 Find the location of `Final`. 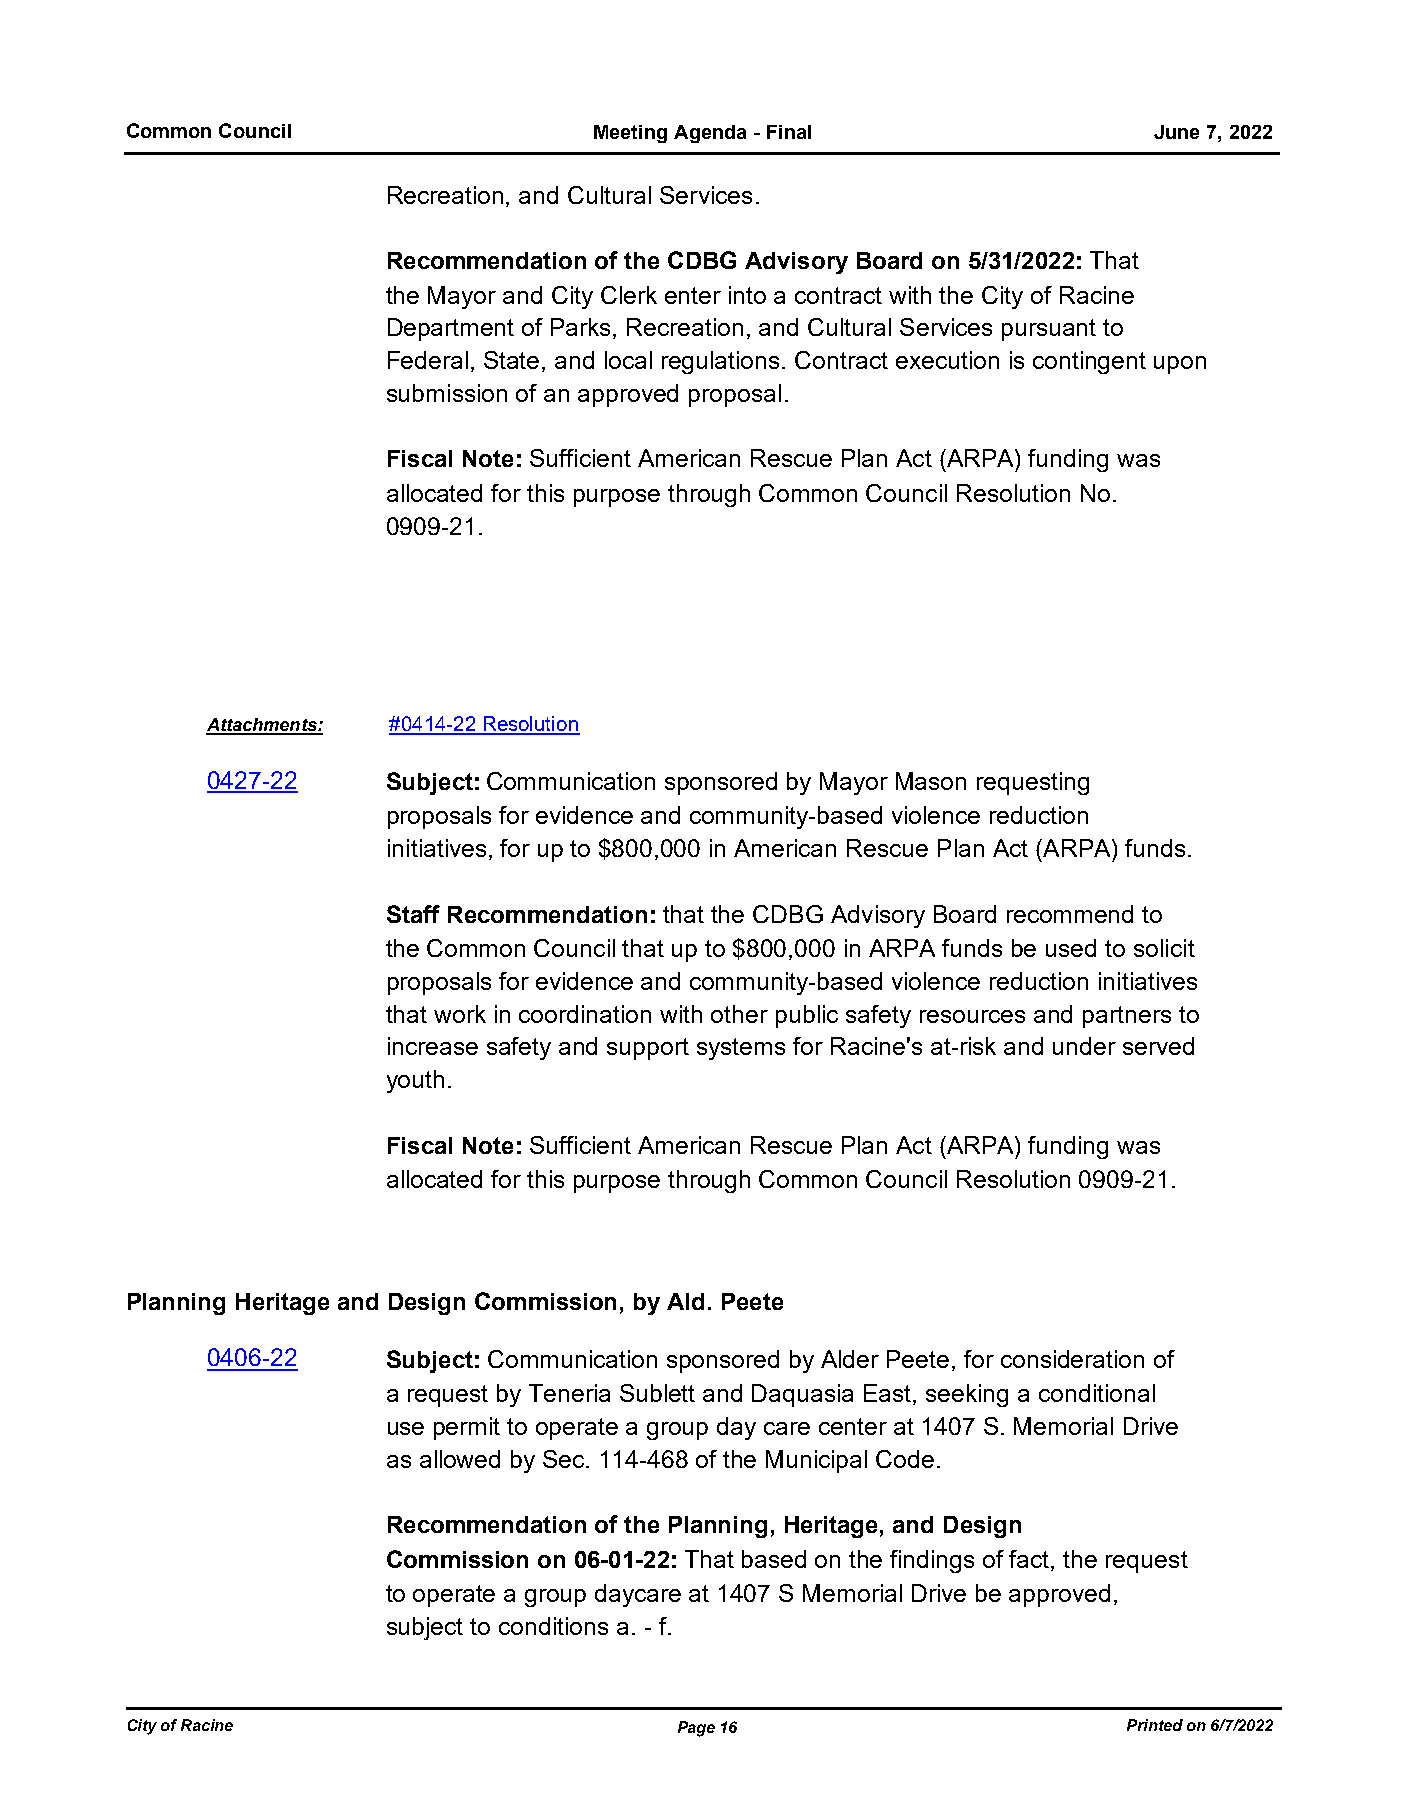

Final is located at coordinates (789, 132).
